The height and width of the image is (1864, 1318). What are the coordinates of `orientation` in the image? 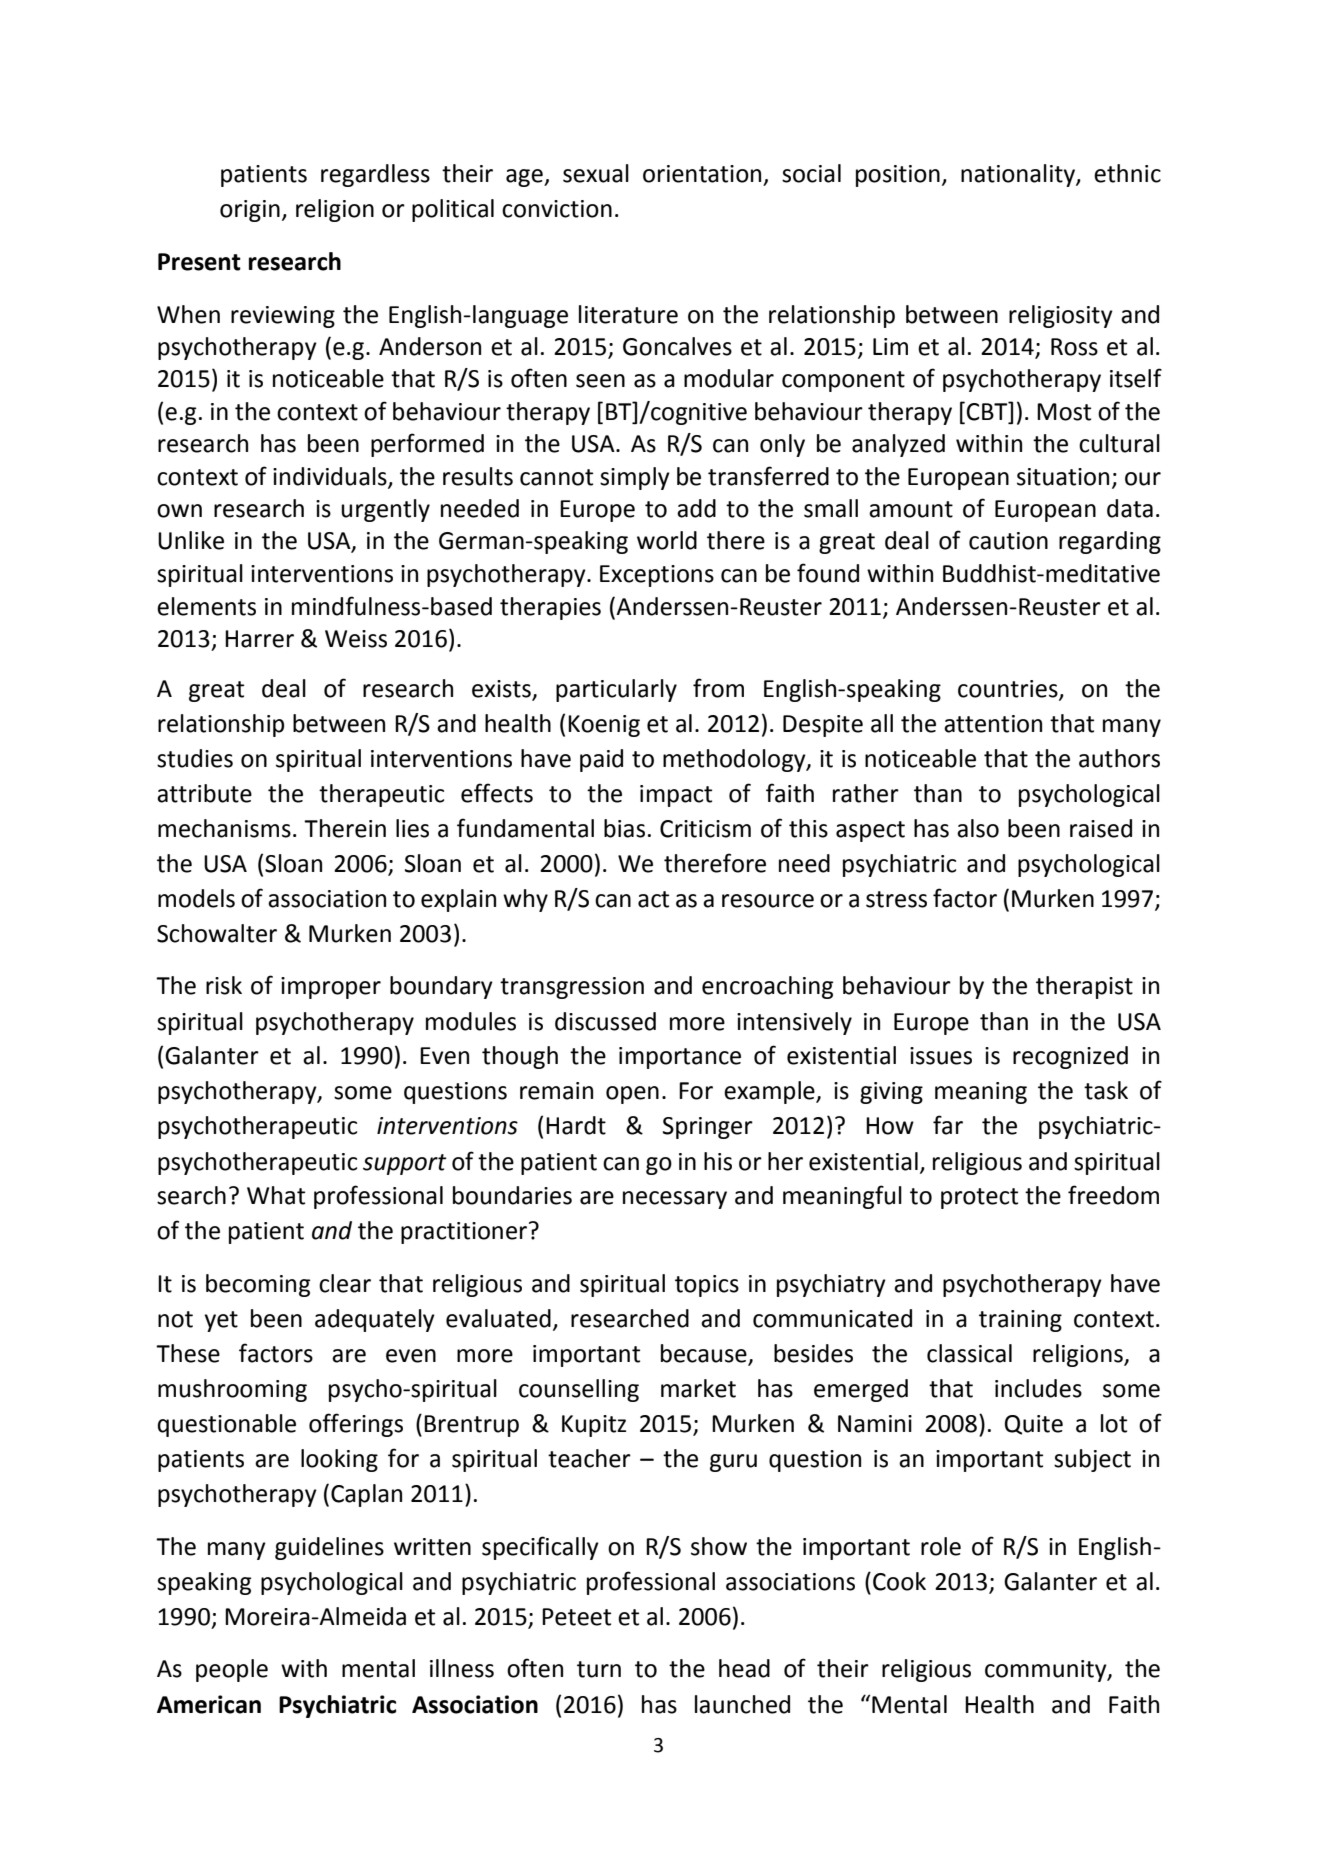 It's located at (702, 174).
